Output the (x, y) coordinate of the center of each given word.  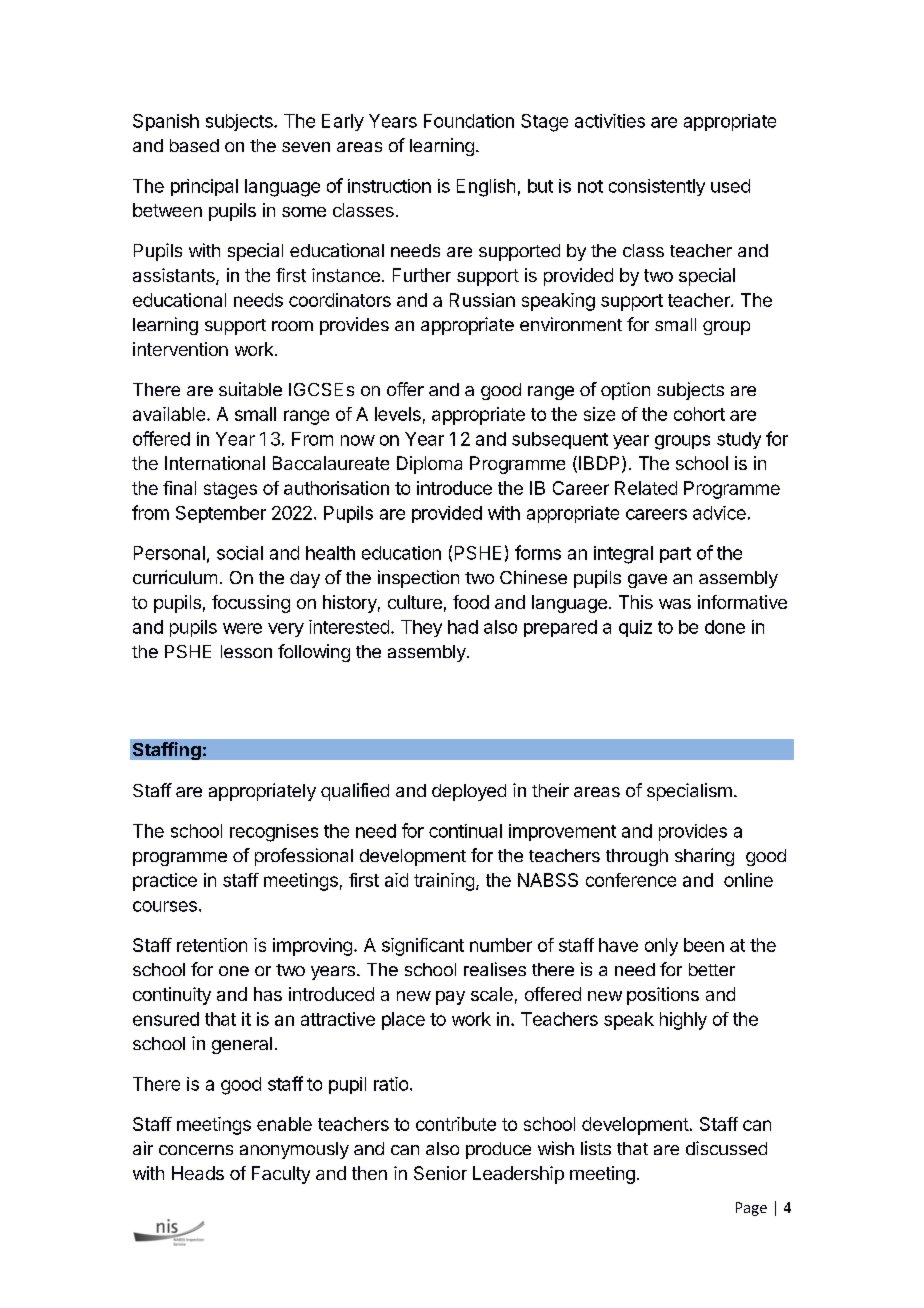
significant (423, 947)
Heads (198, 1173)
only (661, 947)
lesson (246, 651)
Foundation (469, 121)
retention (212, 945)
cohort (699, 414)
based (194, 145)
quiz (635, 628)
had (463, 627)
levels (398, 414)
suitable (250, 389)
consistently (657, 187)
